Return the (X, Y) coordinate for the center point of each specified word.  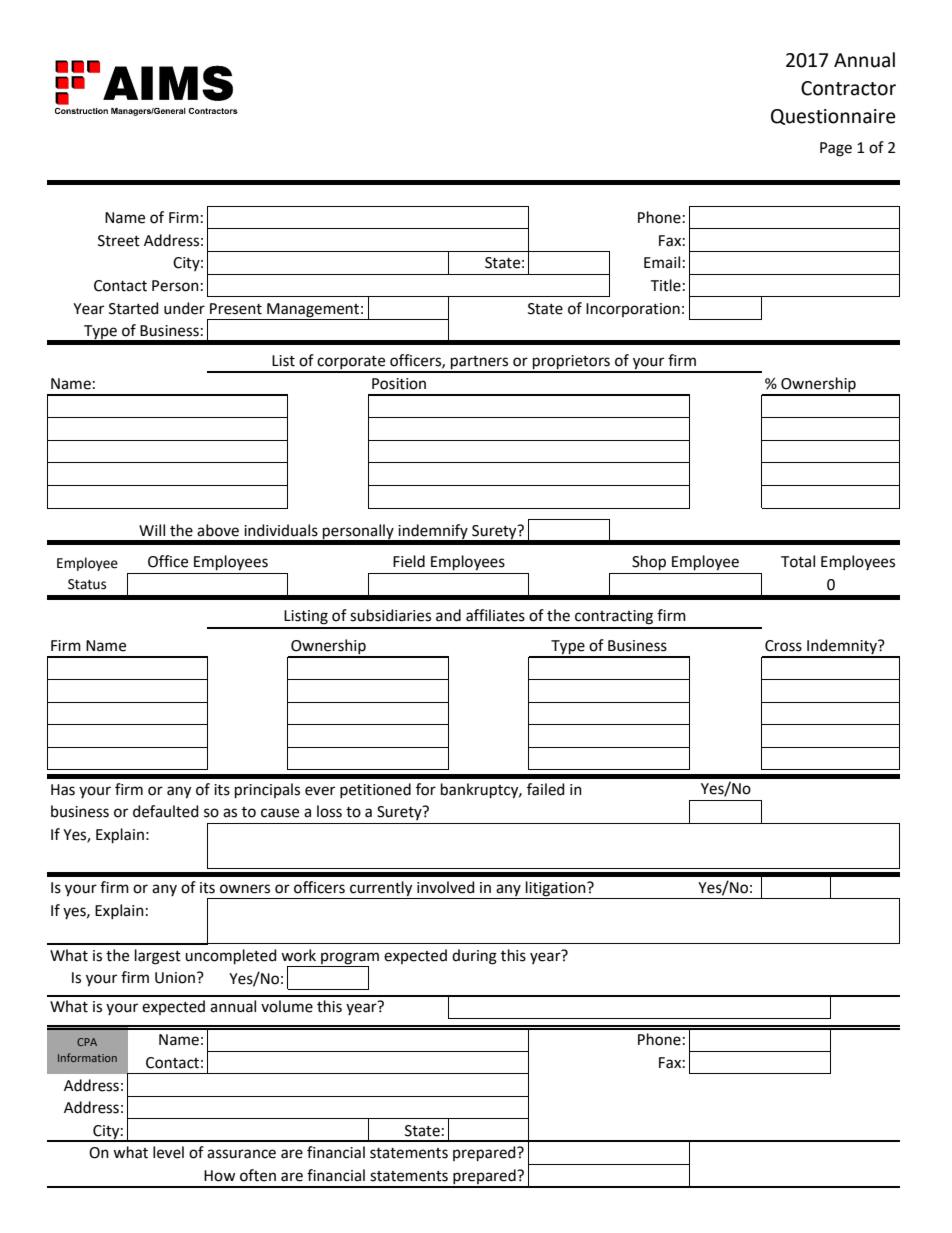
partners (480, 364)
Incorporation (633, 310)
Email (662, 262)
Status (87, 584)
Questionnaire (833, 117)
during (474, 957)
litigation (556, 890)
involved (446, 887)
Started (134, 308)
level (168, 1152)
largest (158, 957)
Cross (783, 646)
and (448, 615)
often (258, 1175)
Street (119, 241)
